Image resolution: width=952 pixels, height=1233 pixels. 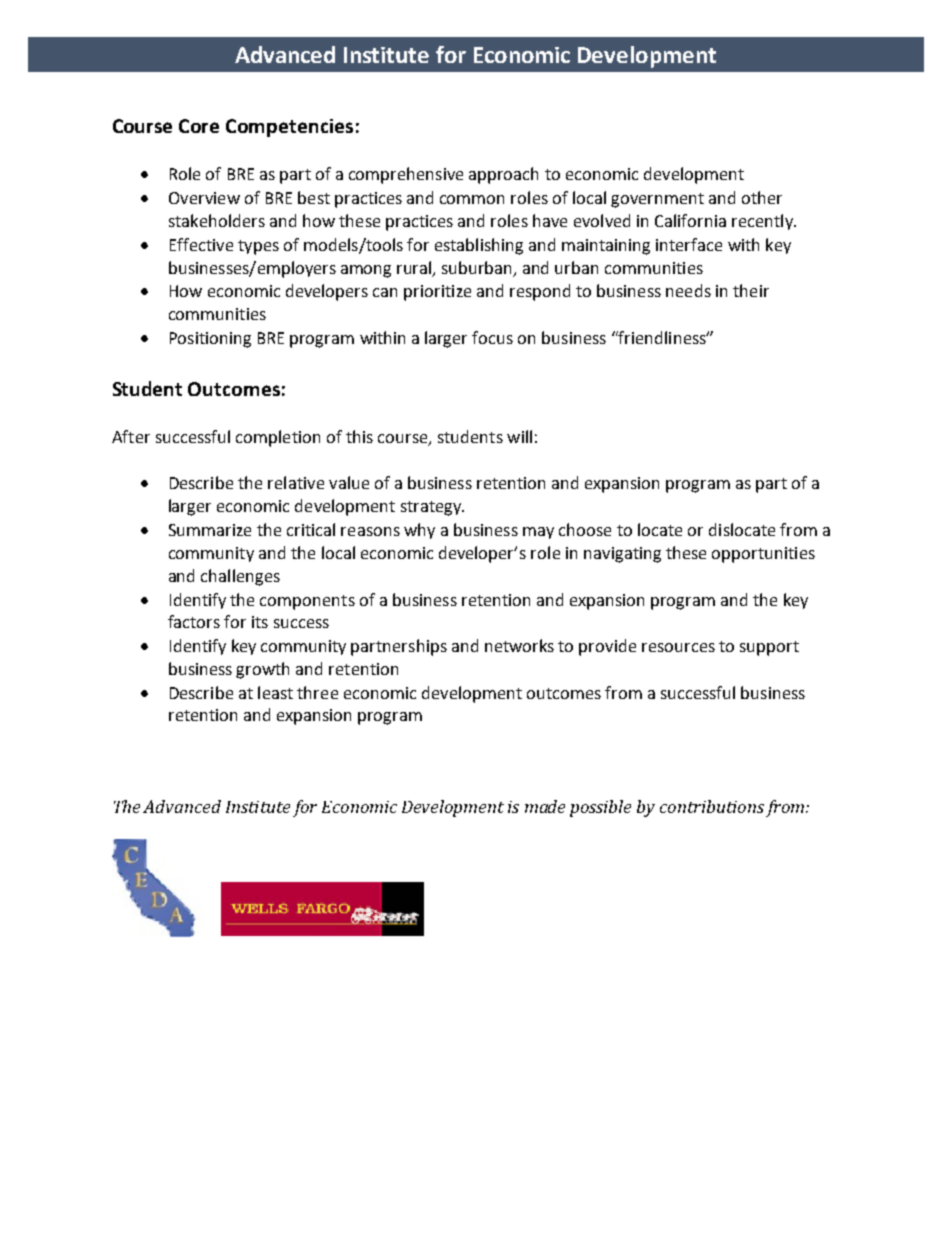 I want to click on contributions, so click(x=712, y=806).
